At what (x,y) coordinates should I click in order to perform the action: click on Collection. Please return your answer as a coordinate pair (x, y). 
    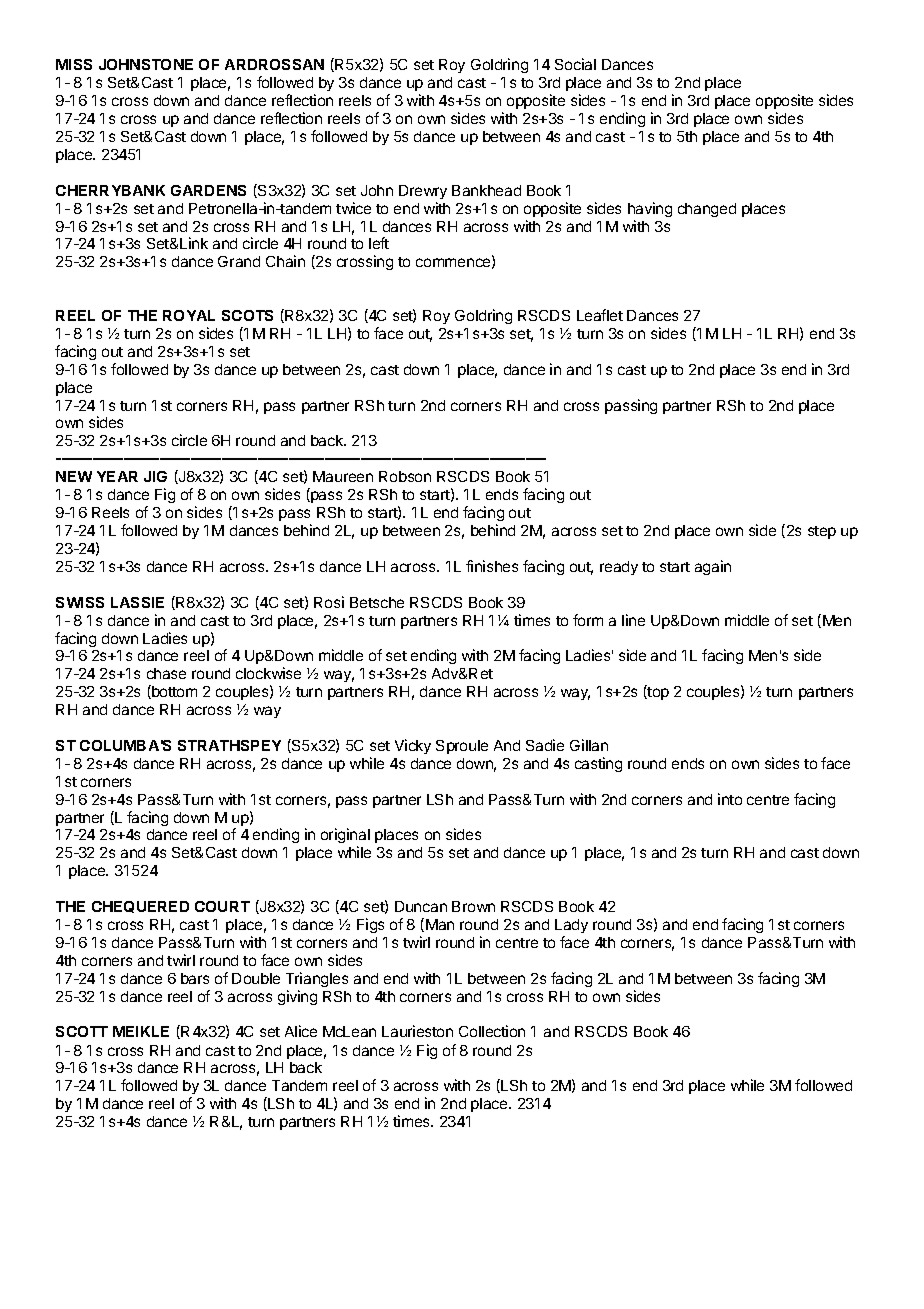
    Looking at the image, I should click on (492, 1031).
